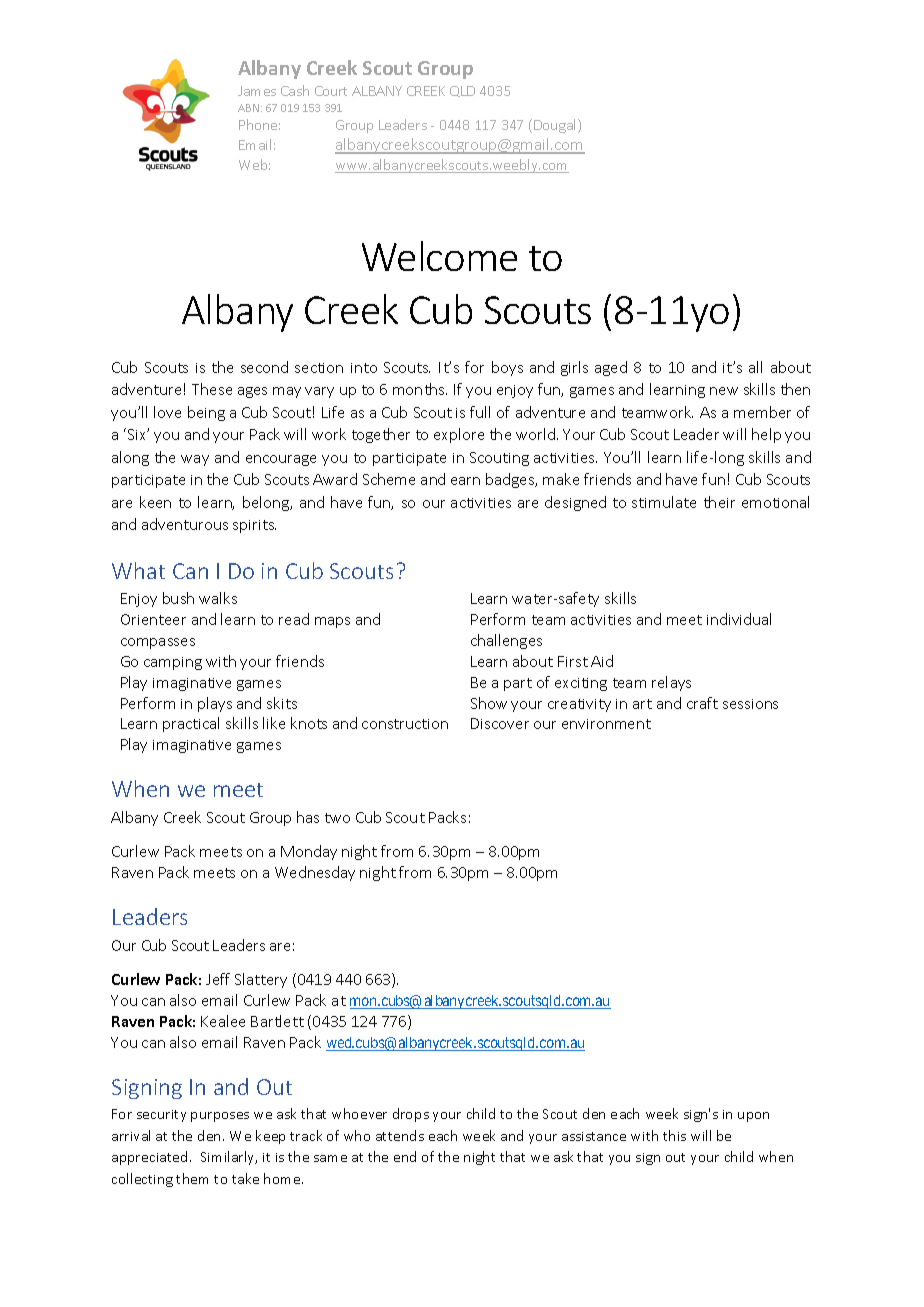  What do you see at coordinates (702, 703) in the document?
I see `craft` at bounding box center [702, 703].
